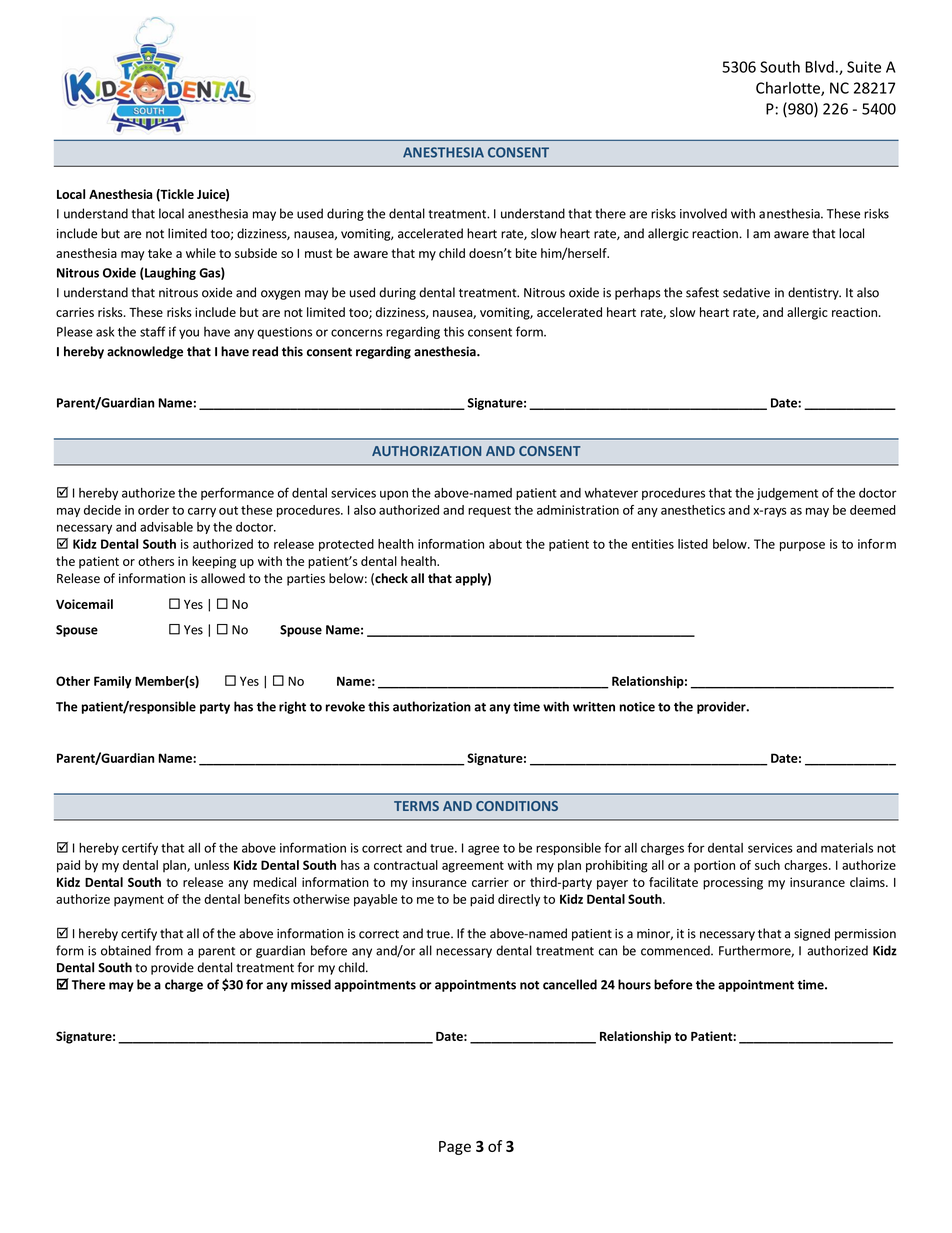  What do you see at coordinates (455, 1148) in the document?
I see `Page` at bounding box center [455, 1148].
